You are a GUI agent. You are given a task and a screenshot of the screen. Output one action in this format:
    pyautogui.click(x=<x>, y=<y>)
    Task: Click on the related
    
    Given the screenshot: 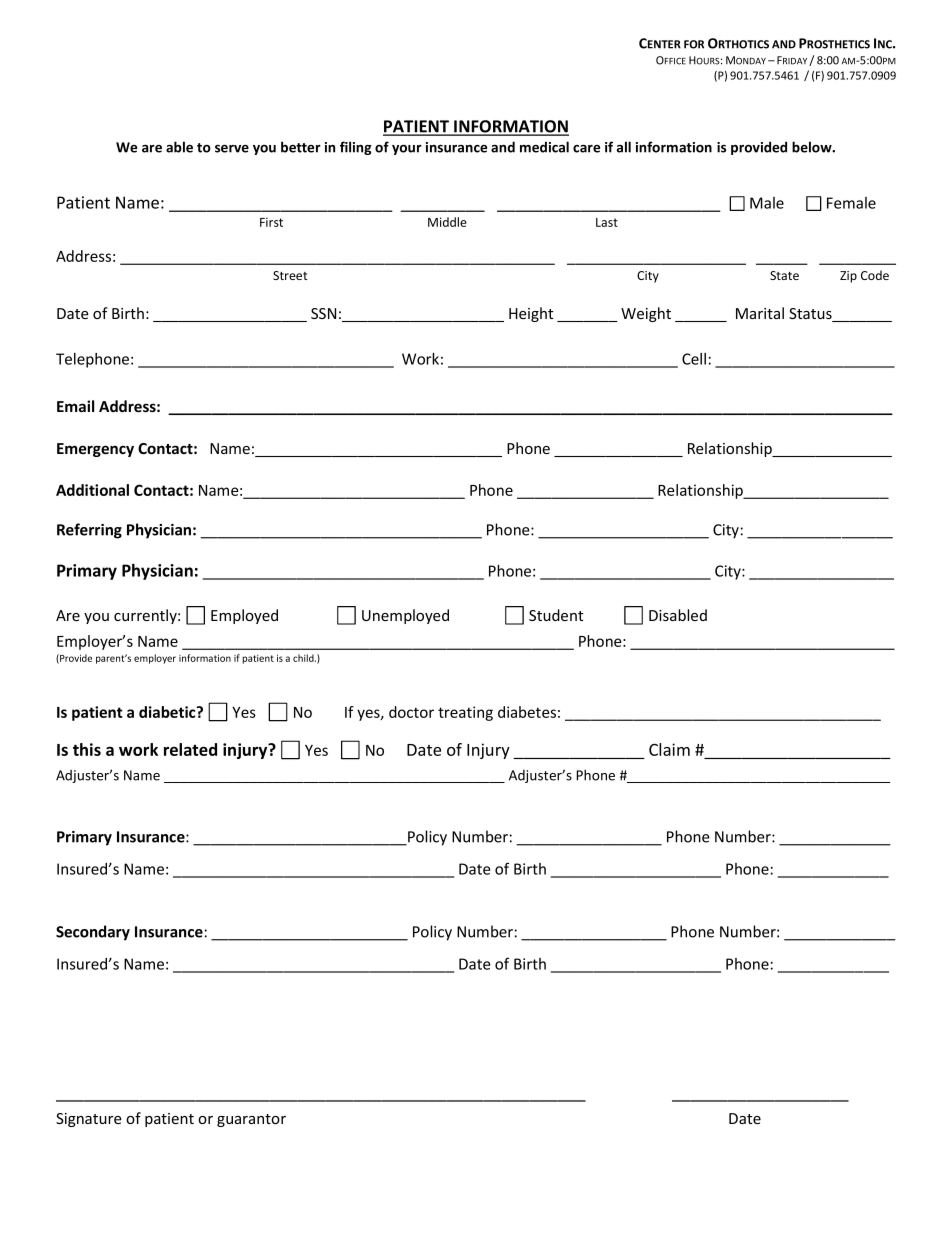 What is the action you would take?
    pyautogui.click(x=190, y=749)
